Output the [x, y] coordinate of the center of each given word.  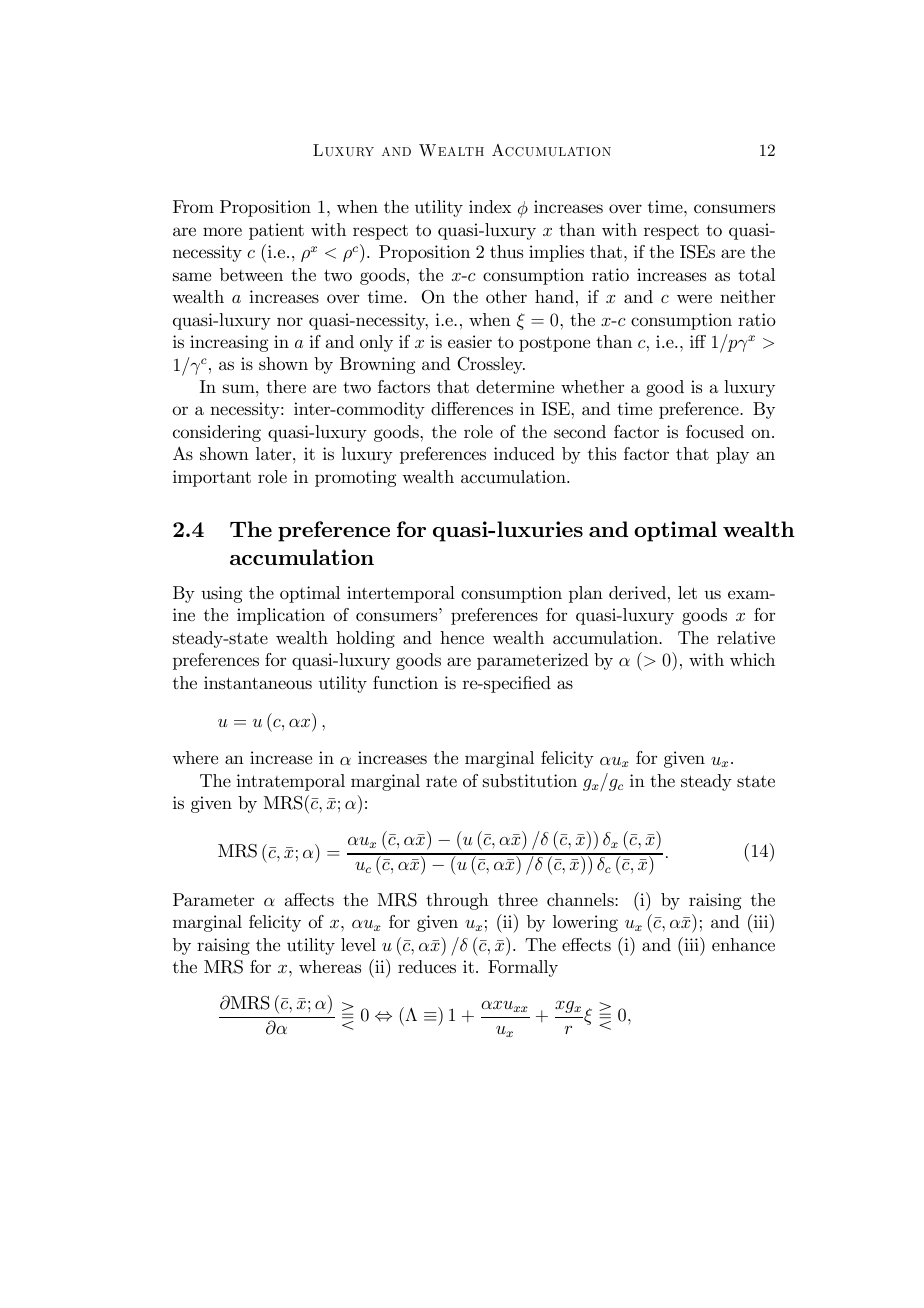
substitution [530, 780]
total [756, 274]
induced [524, 453]
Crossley [491, 365]
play [732, 455]
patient [276, 231]
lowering [585, 923]
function [405, 683]
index [490, 206]
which [752, 660]
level [358, 944]
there [286, 386]
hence [462, 637]
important [212, 478]
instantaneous [258, 682]
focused [715, 432]
